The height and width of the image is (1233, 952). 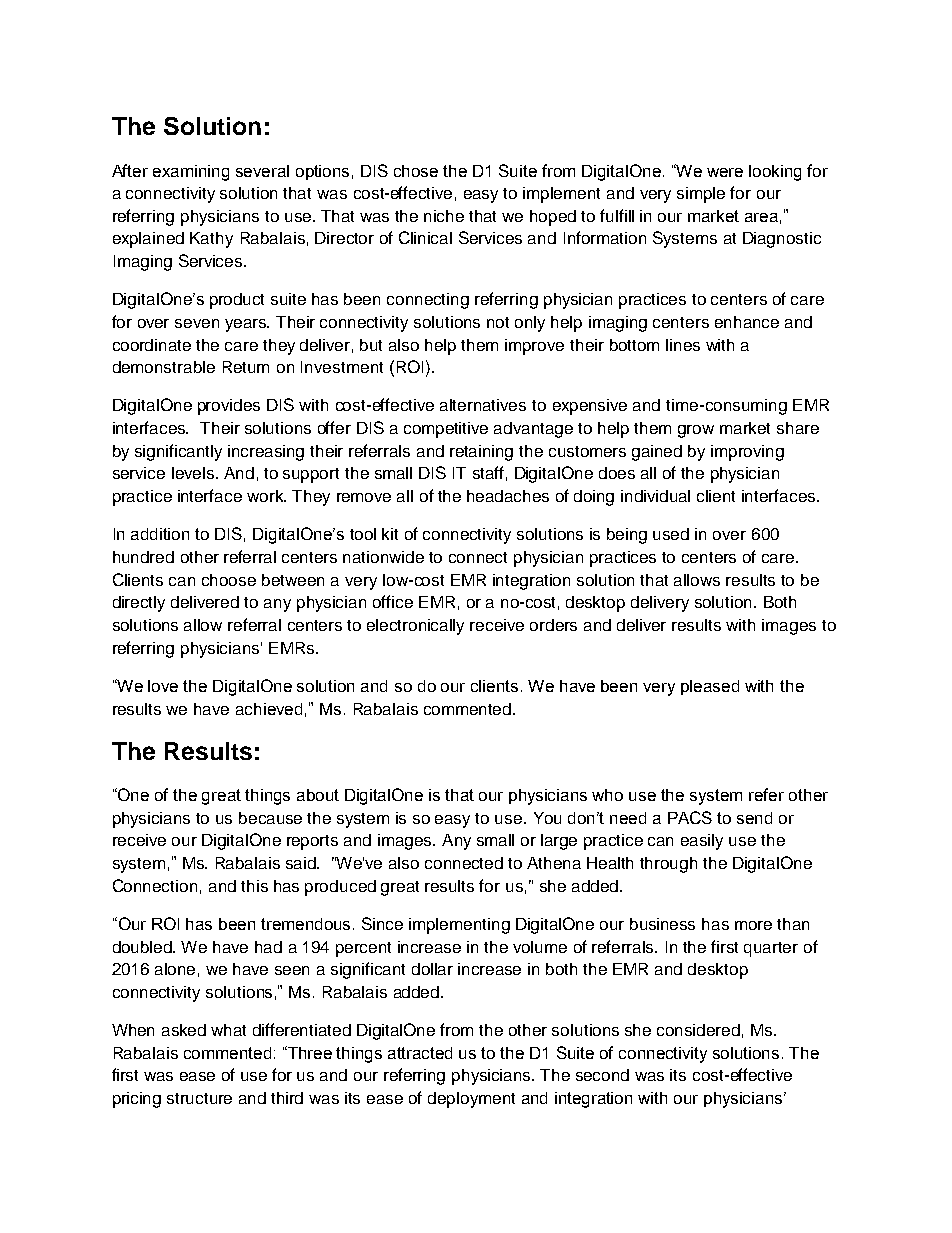 What do you see at coordinates (701, 195) in the image?
I see `simple` at bounding box center [701, 195].
